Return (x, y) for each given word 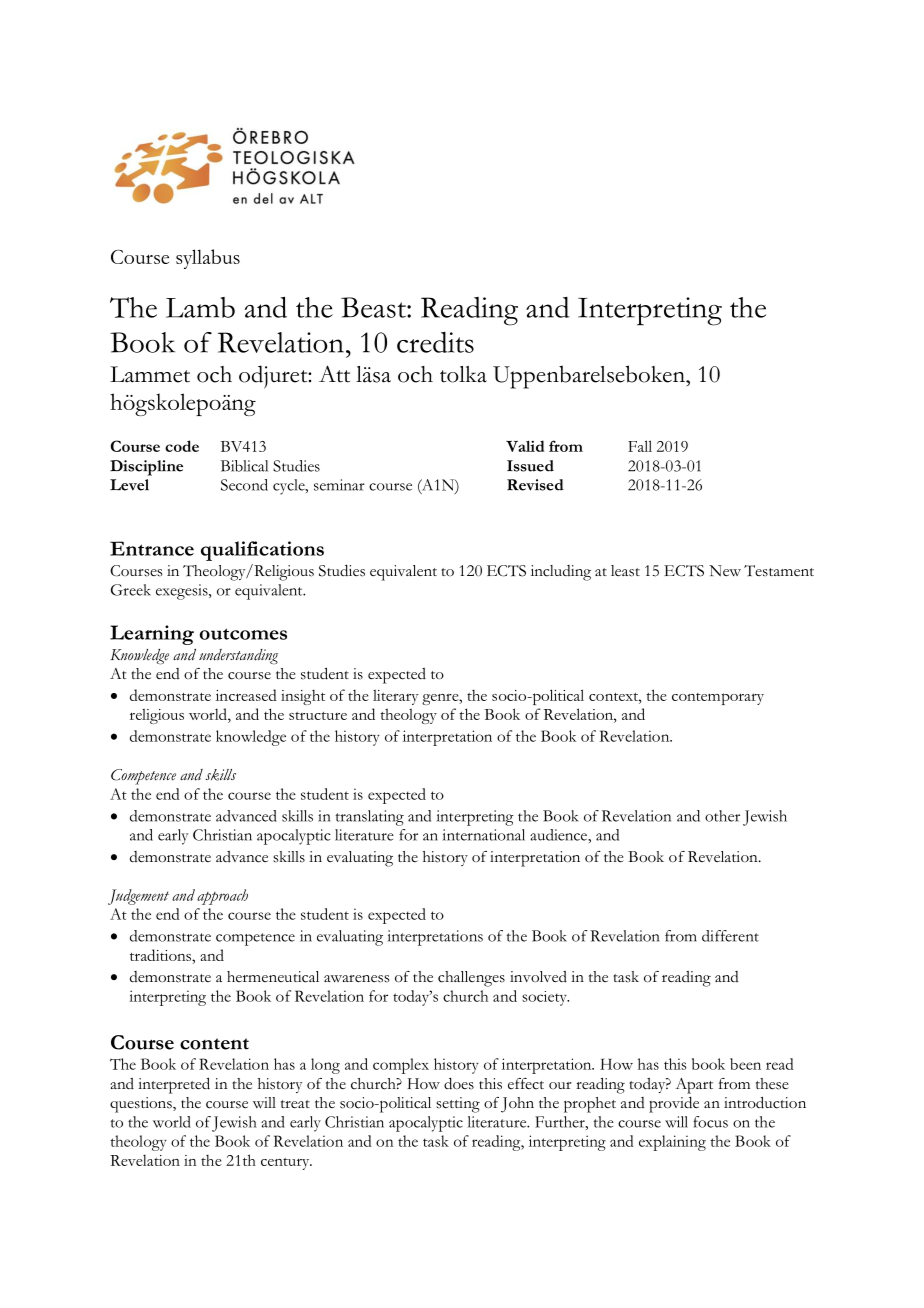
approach (222, 897)
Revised (535, 485)
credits (435, 342)
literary (396, 697)
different (730, 936)
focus (710, 1122)
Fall (640, 446)
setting (458, 1105)
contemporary (718, 699)
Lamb (200, 307)
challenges (471, 979)
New (725, 571)
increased (246, 695)
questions (142, 1105)
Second (244, 485)
